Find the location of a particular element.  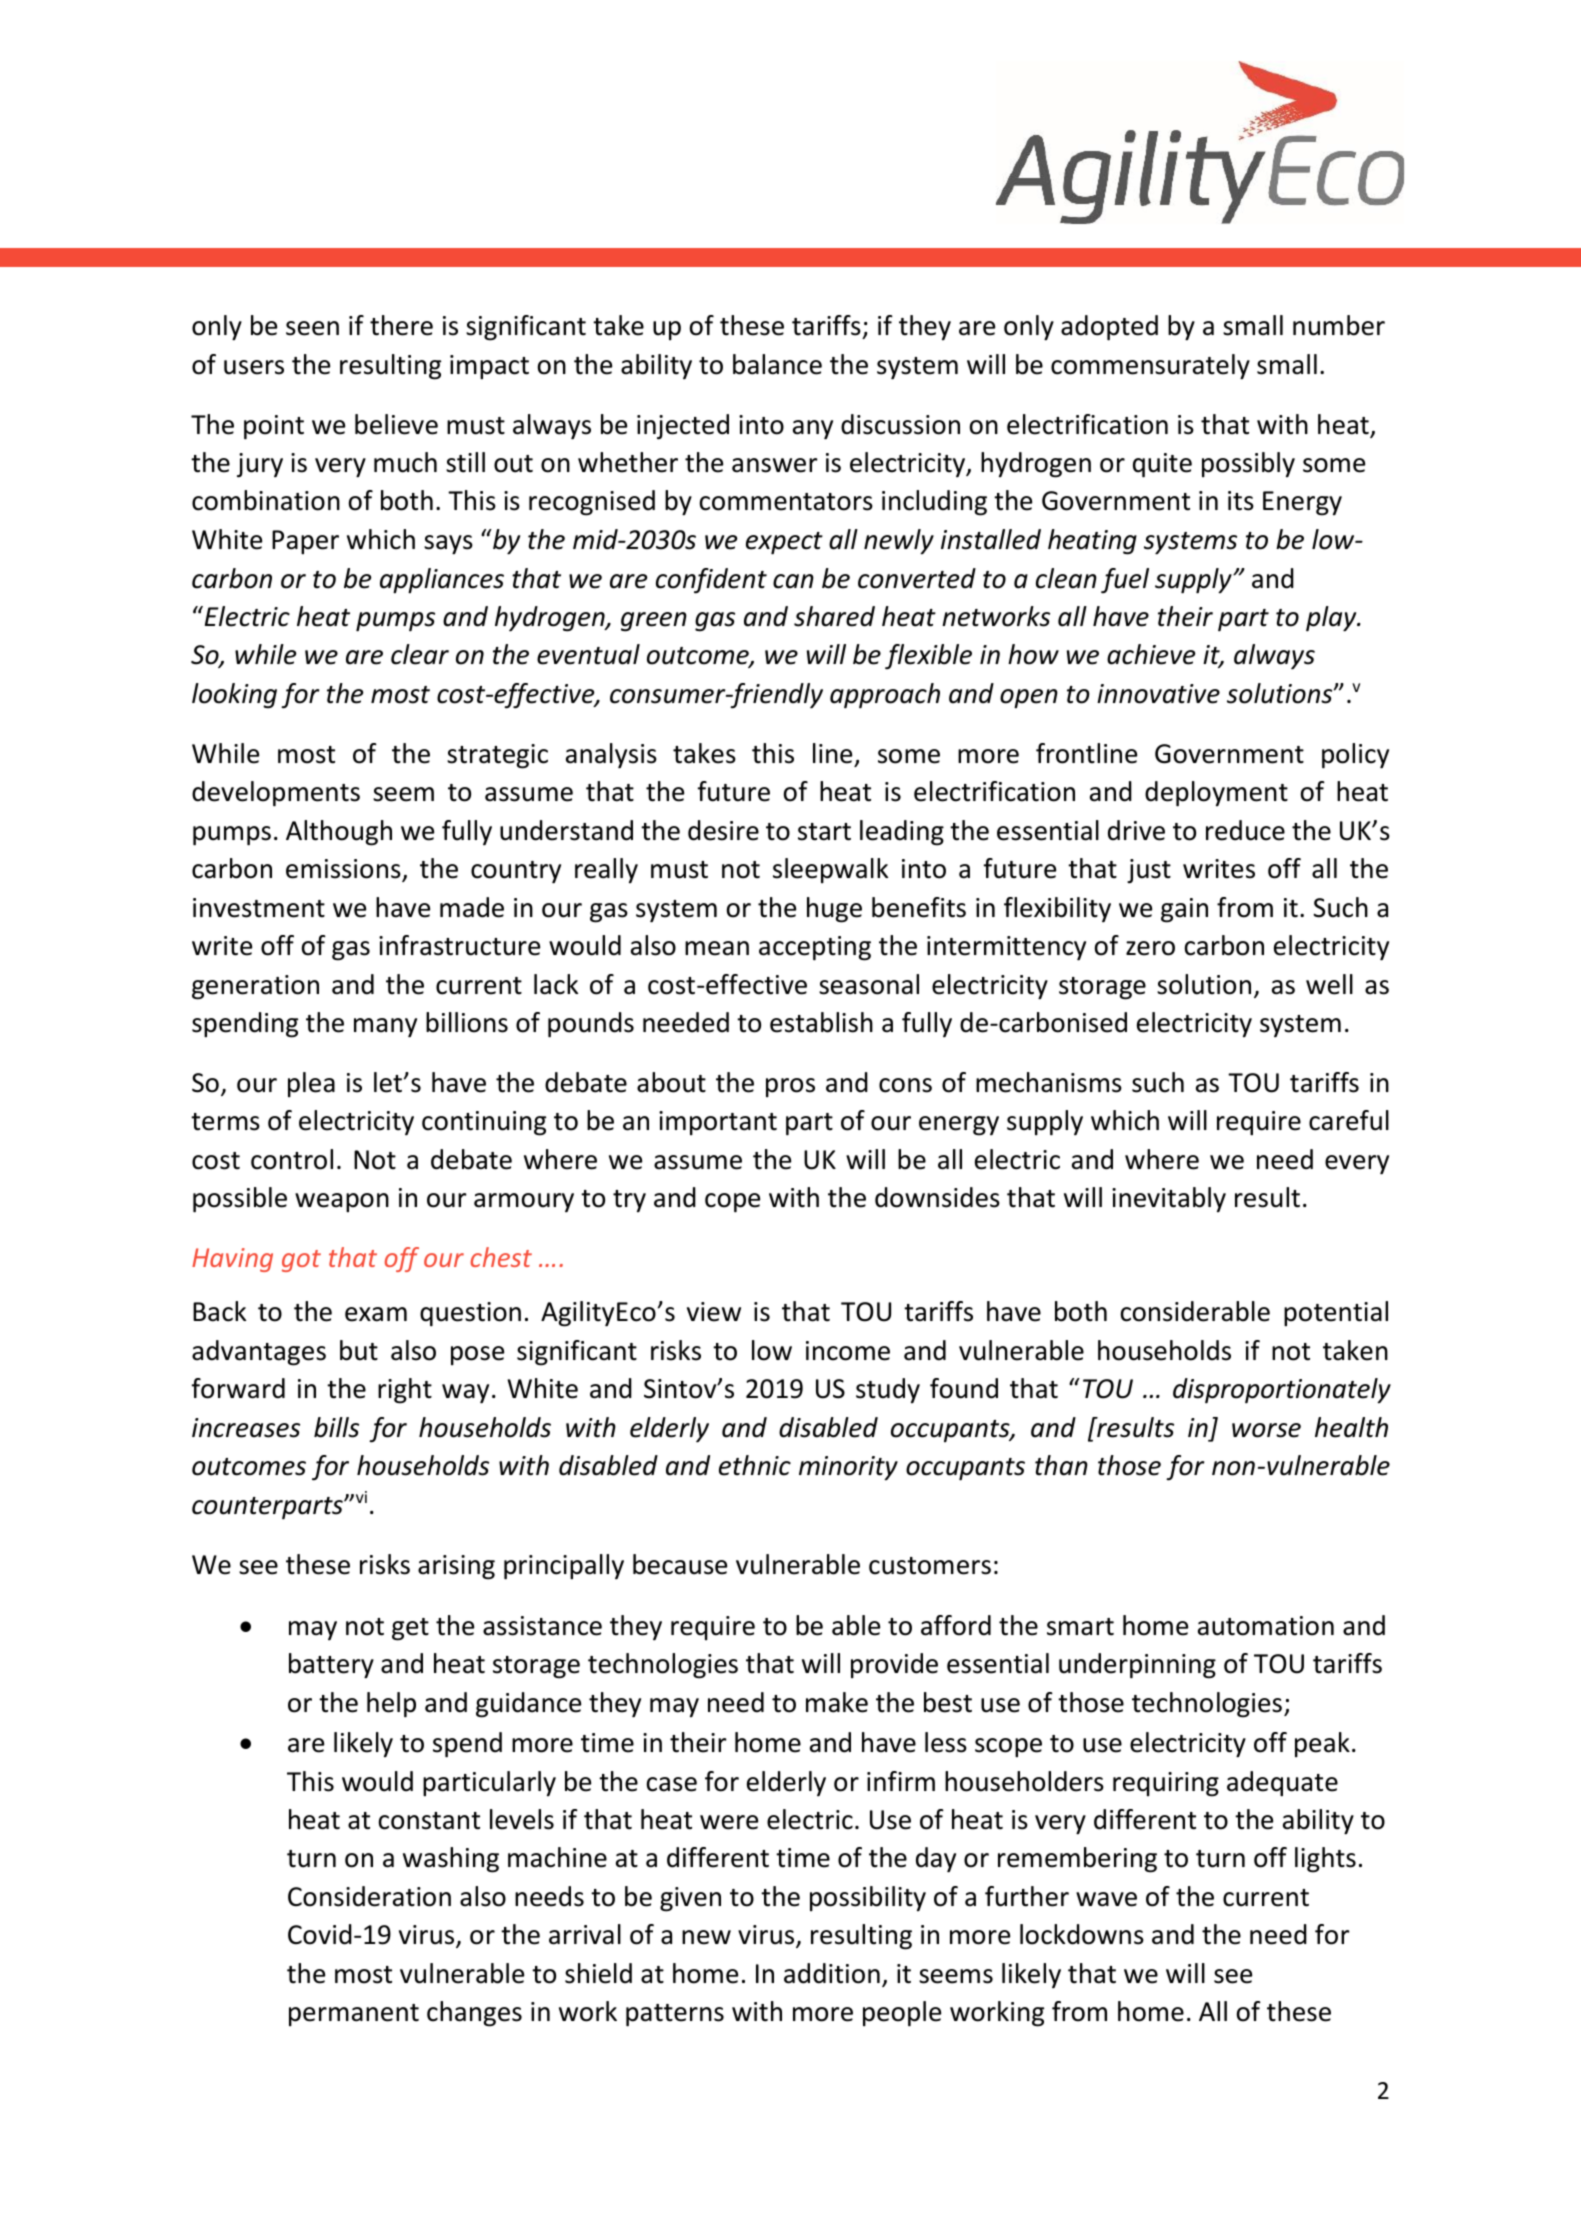

important is located at coordinates (718, 1123).
